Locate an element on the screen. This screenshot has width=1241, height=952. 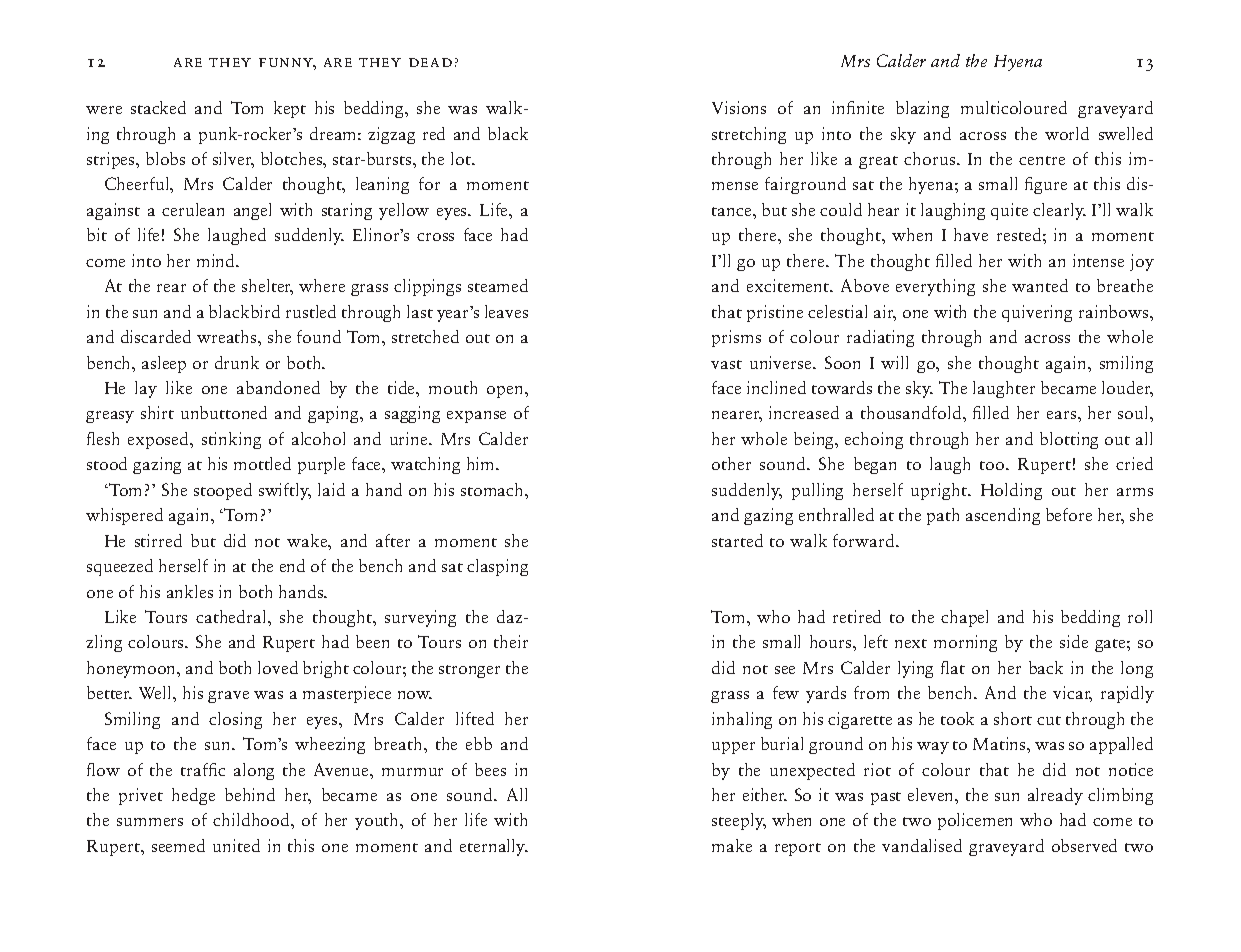
wanted is located at coordinates (1040, 285).
